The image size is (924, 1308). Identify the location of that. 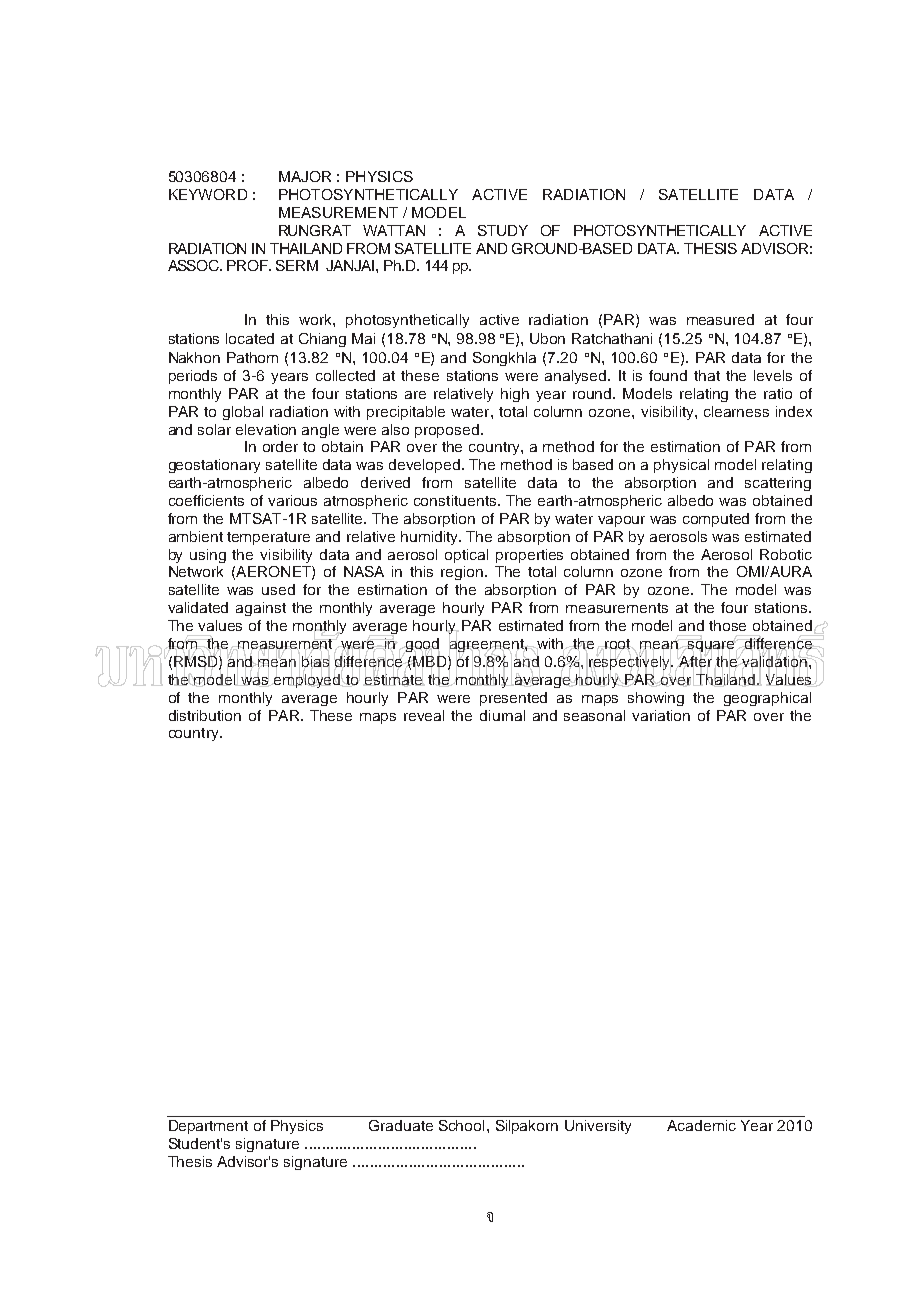
(707, 375).
